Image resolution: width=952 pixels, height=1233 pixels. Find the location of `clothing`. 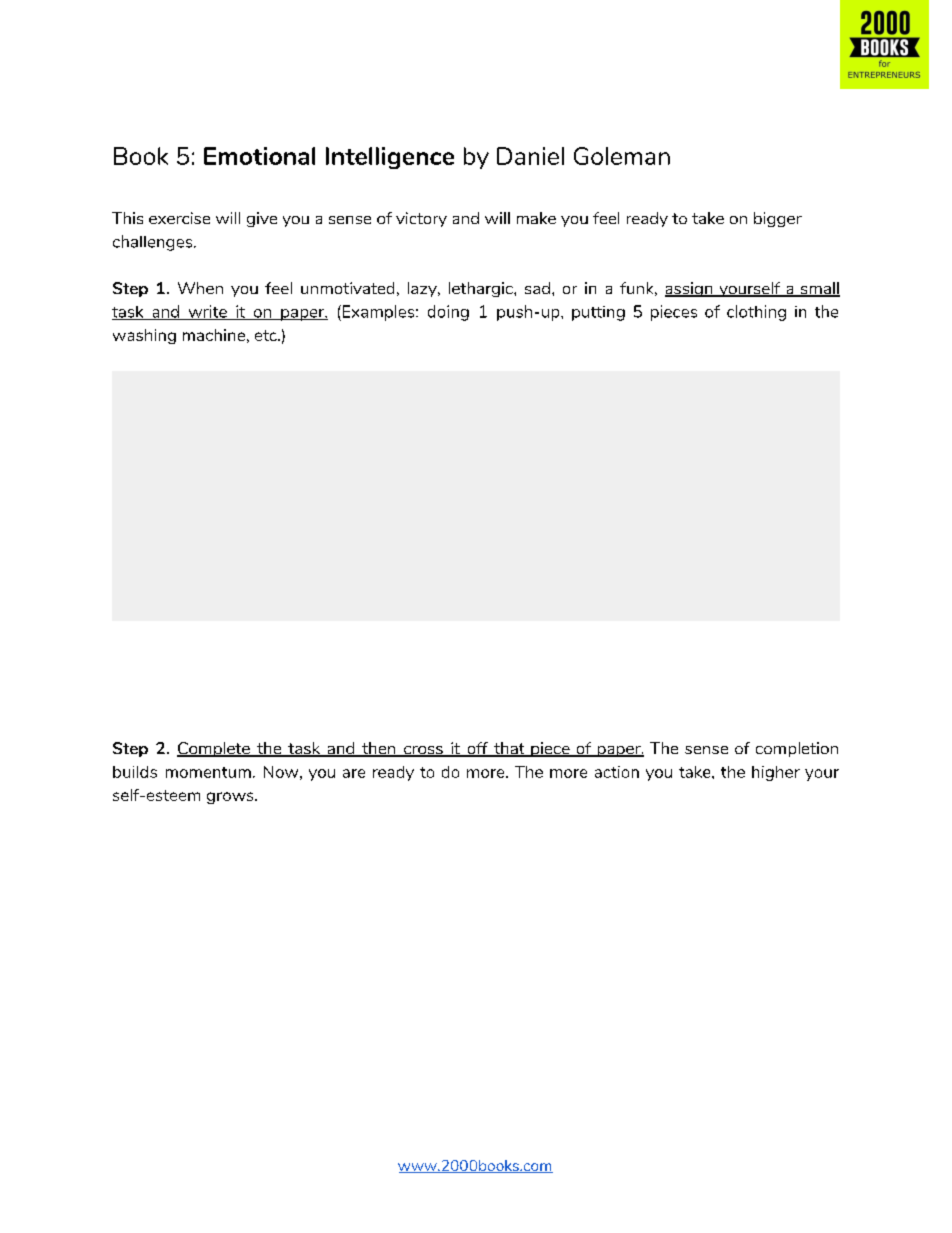

clothing is located at coordinates (756, 313).
